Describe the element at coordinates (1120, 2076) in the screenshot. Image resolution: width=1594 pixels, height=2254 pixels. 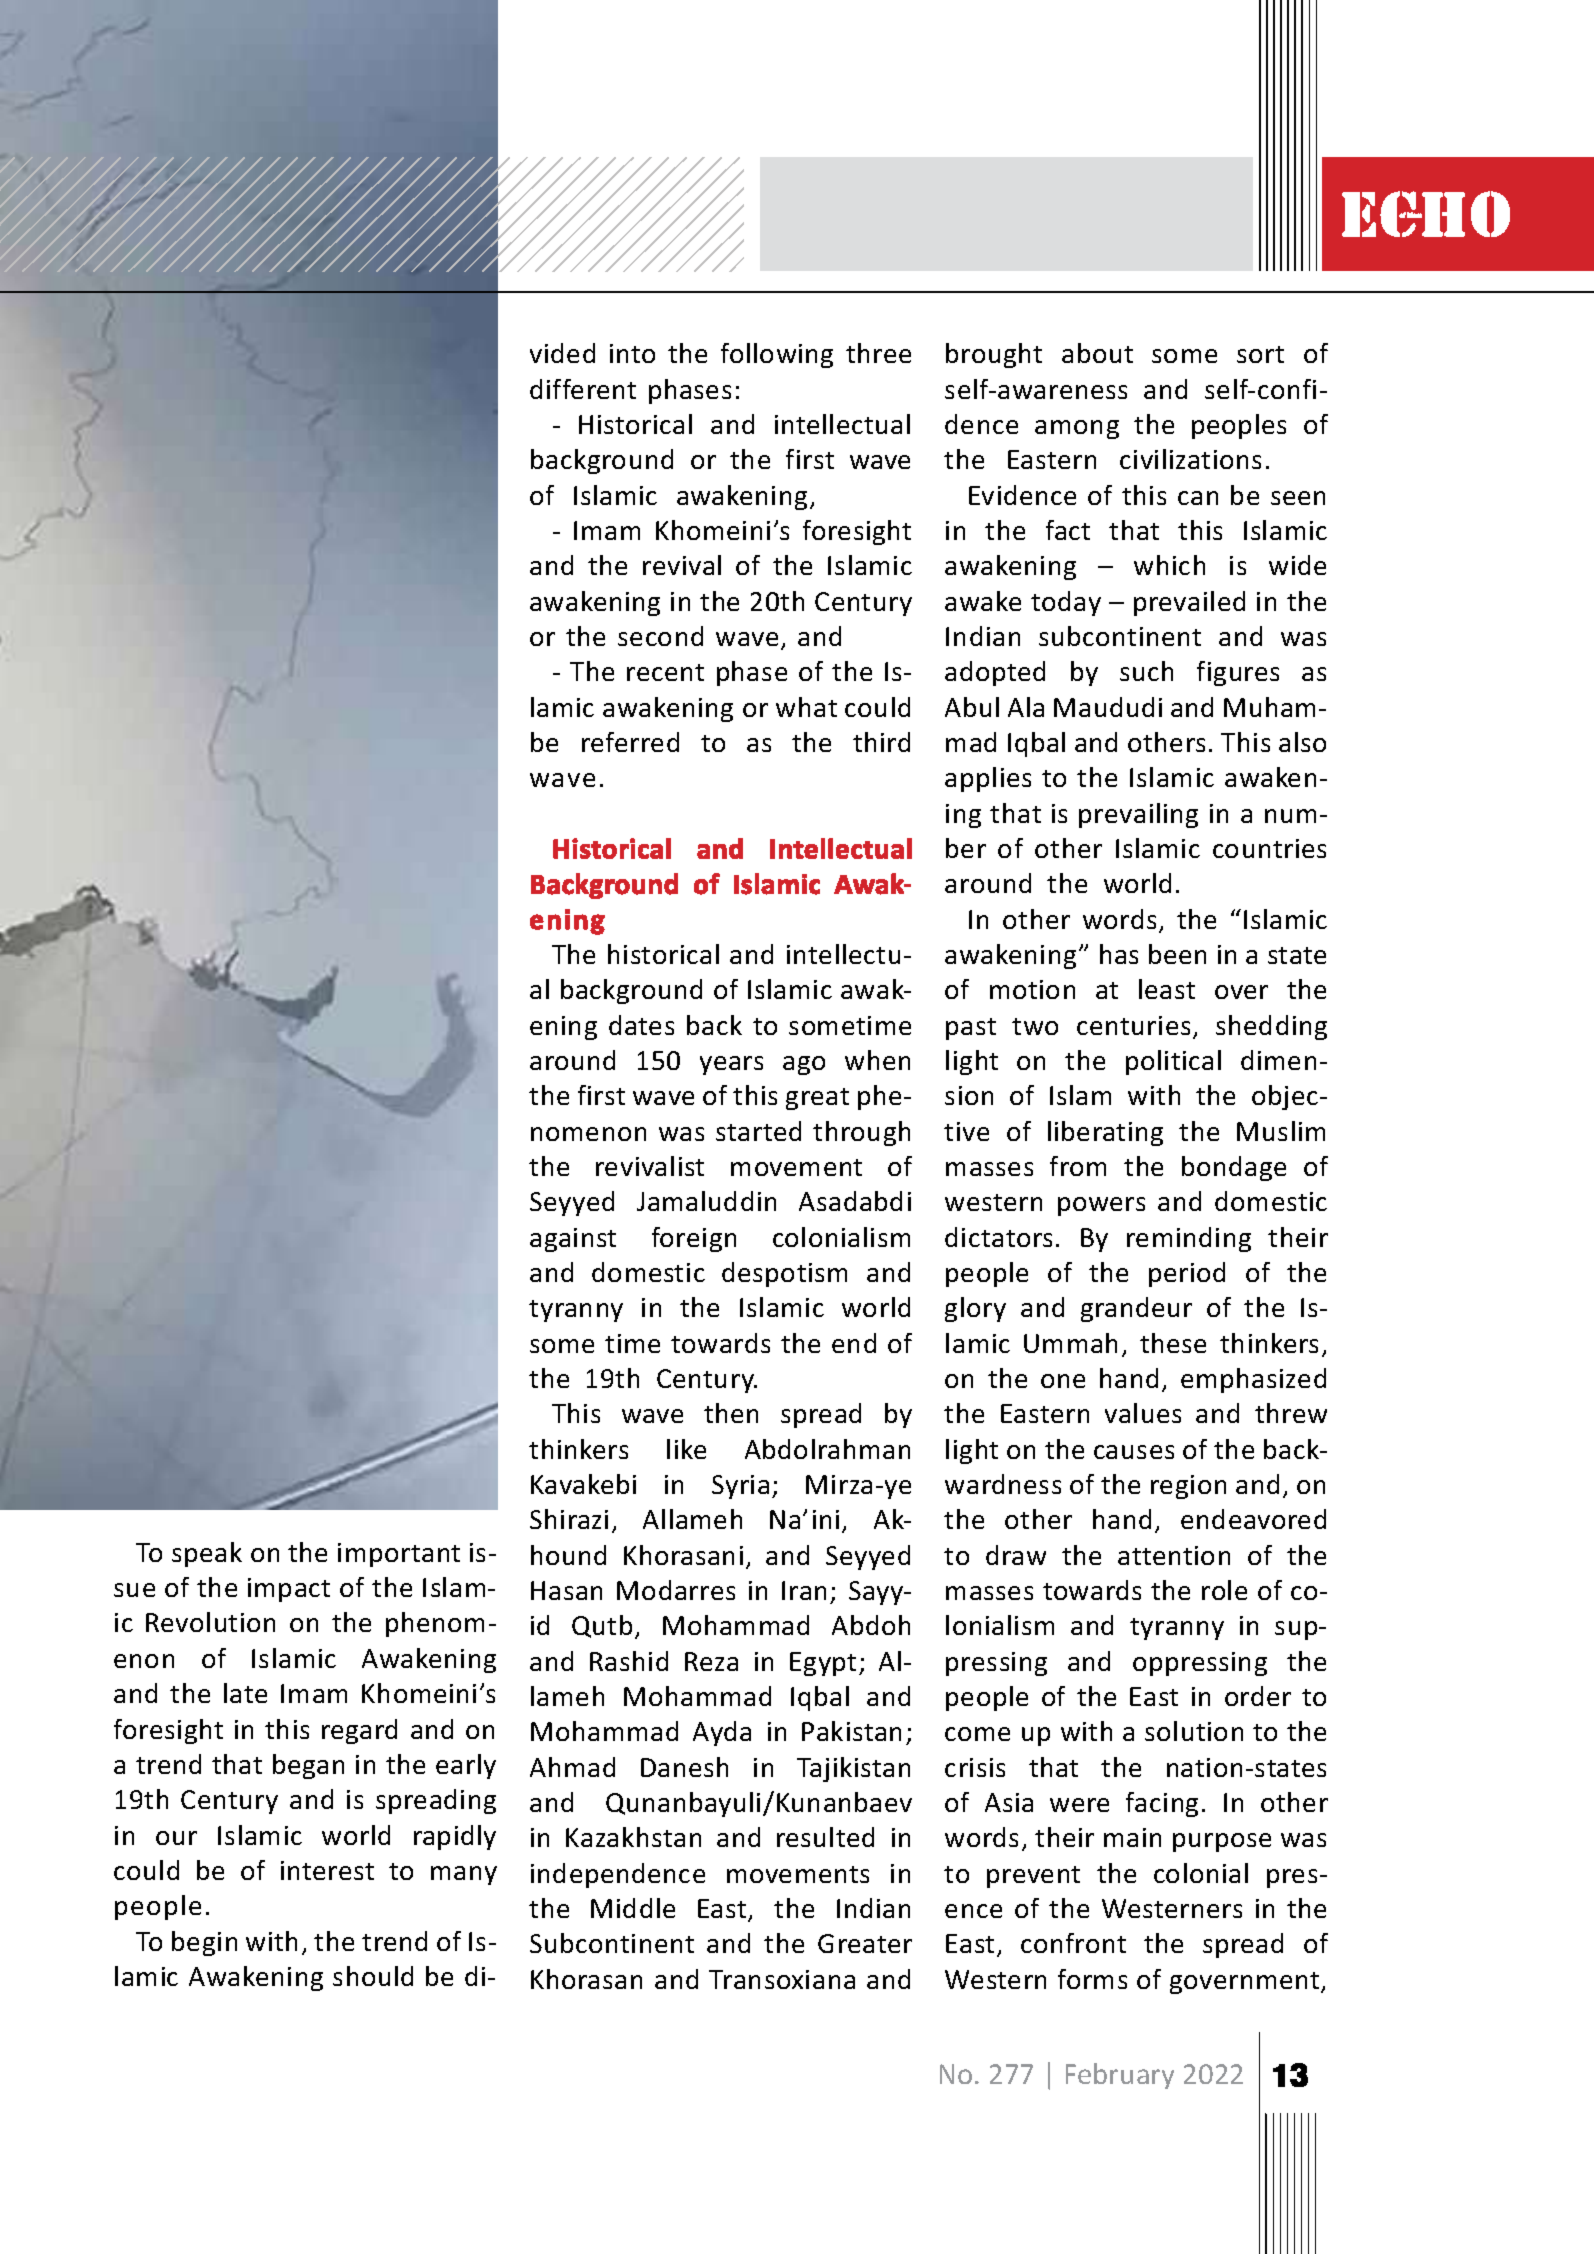
I see `February` at that location.
